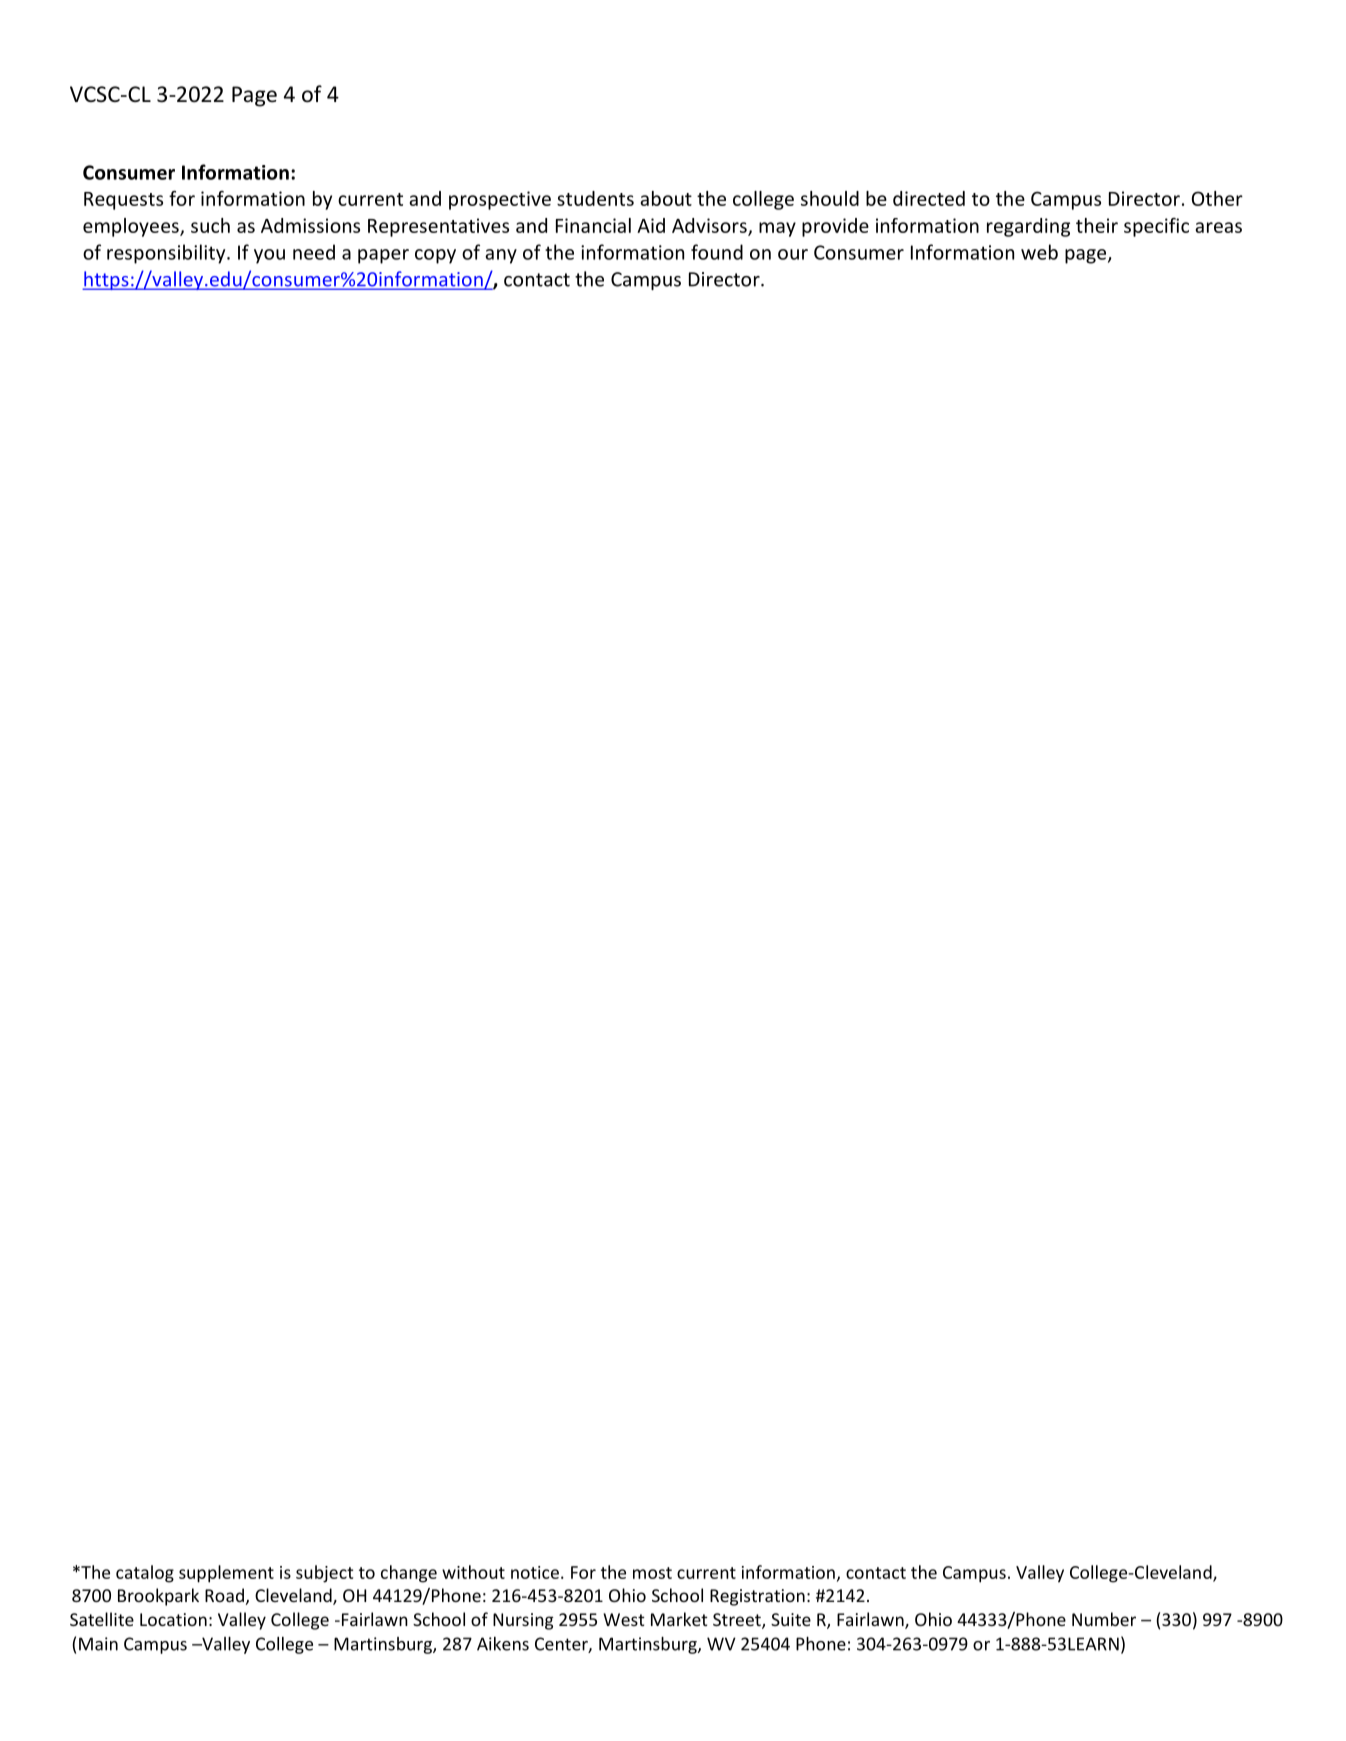 The image size is (1346, 1741). Describe the element at coordinates (679, 1619) in the image. I see `Market` at that location.
